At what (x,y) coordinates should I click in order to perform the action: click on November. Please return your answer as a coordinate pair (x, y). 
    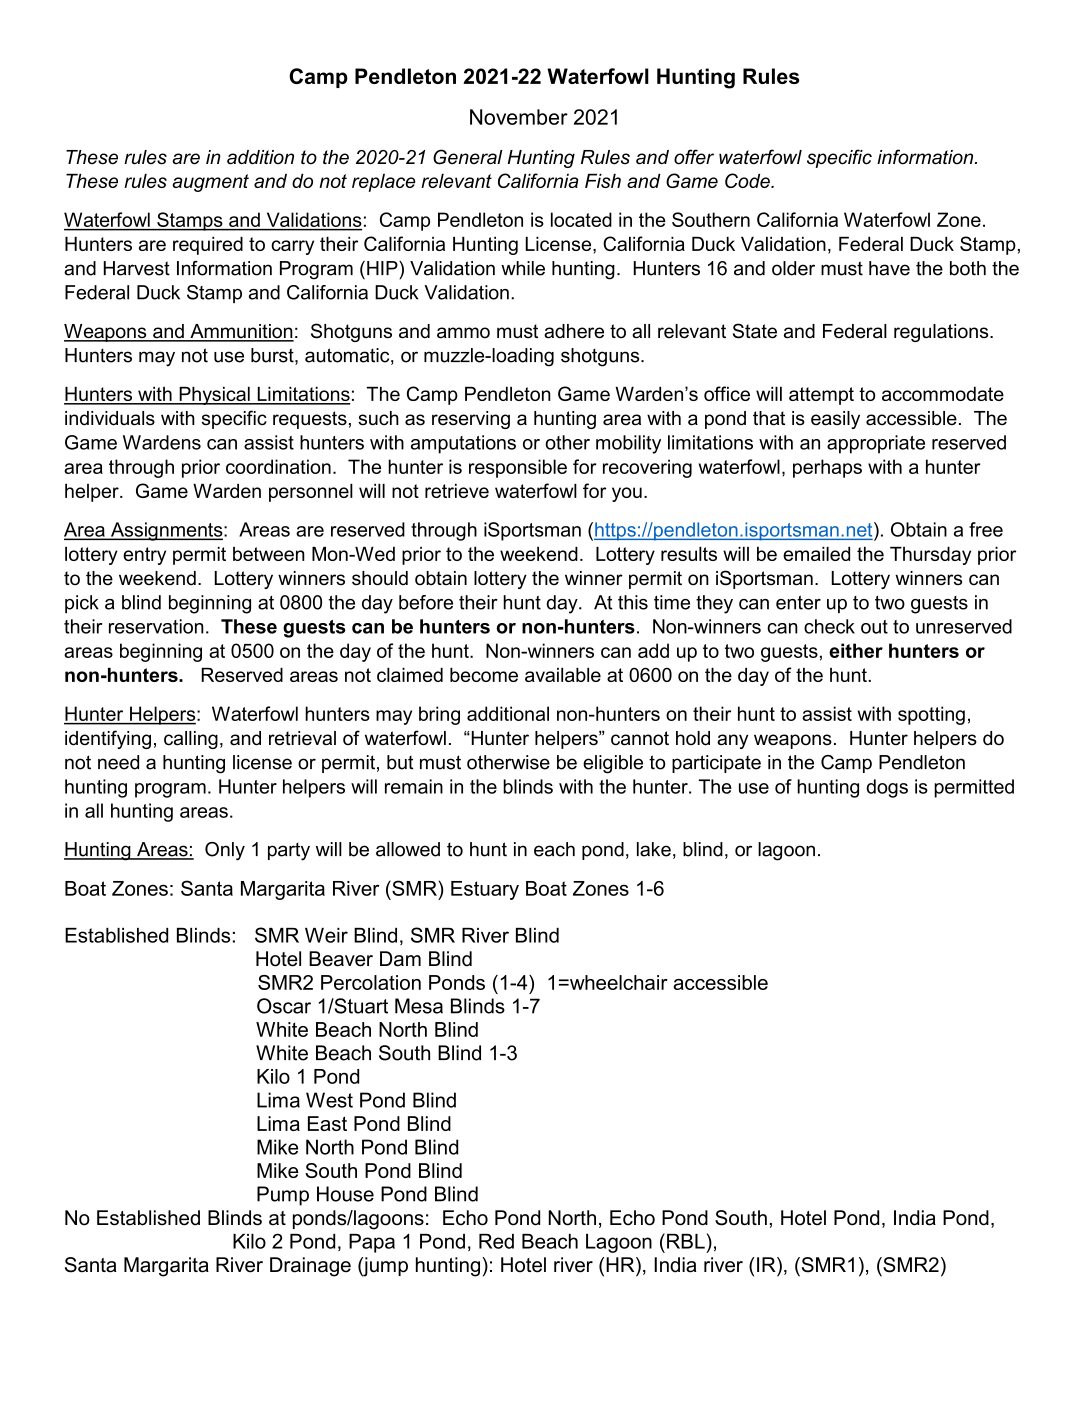
    Looking at the image, I should click on (519, 117).
